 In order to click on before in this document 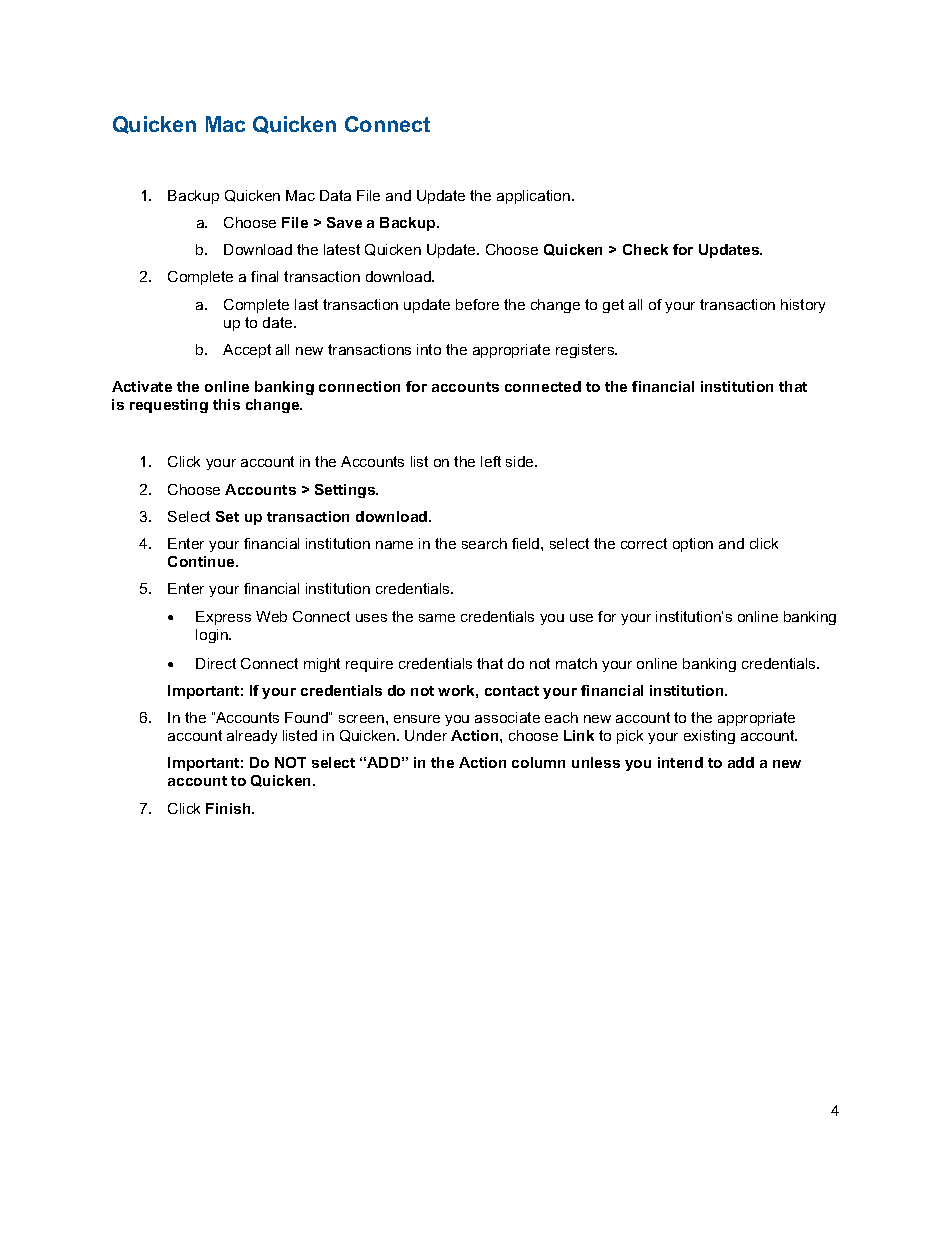, I will do `click(477, 304)`.
